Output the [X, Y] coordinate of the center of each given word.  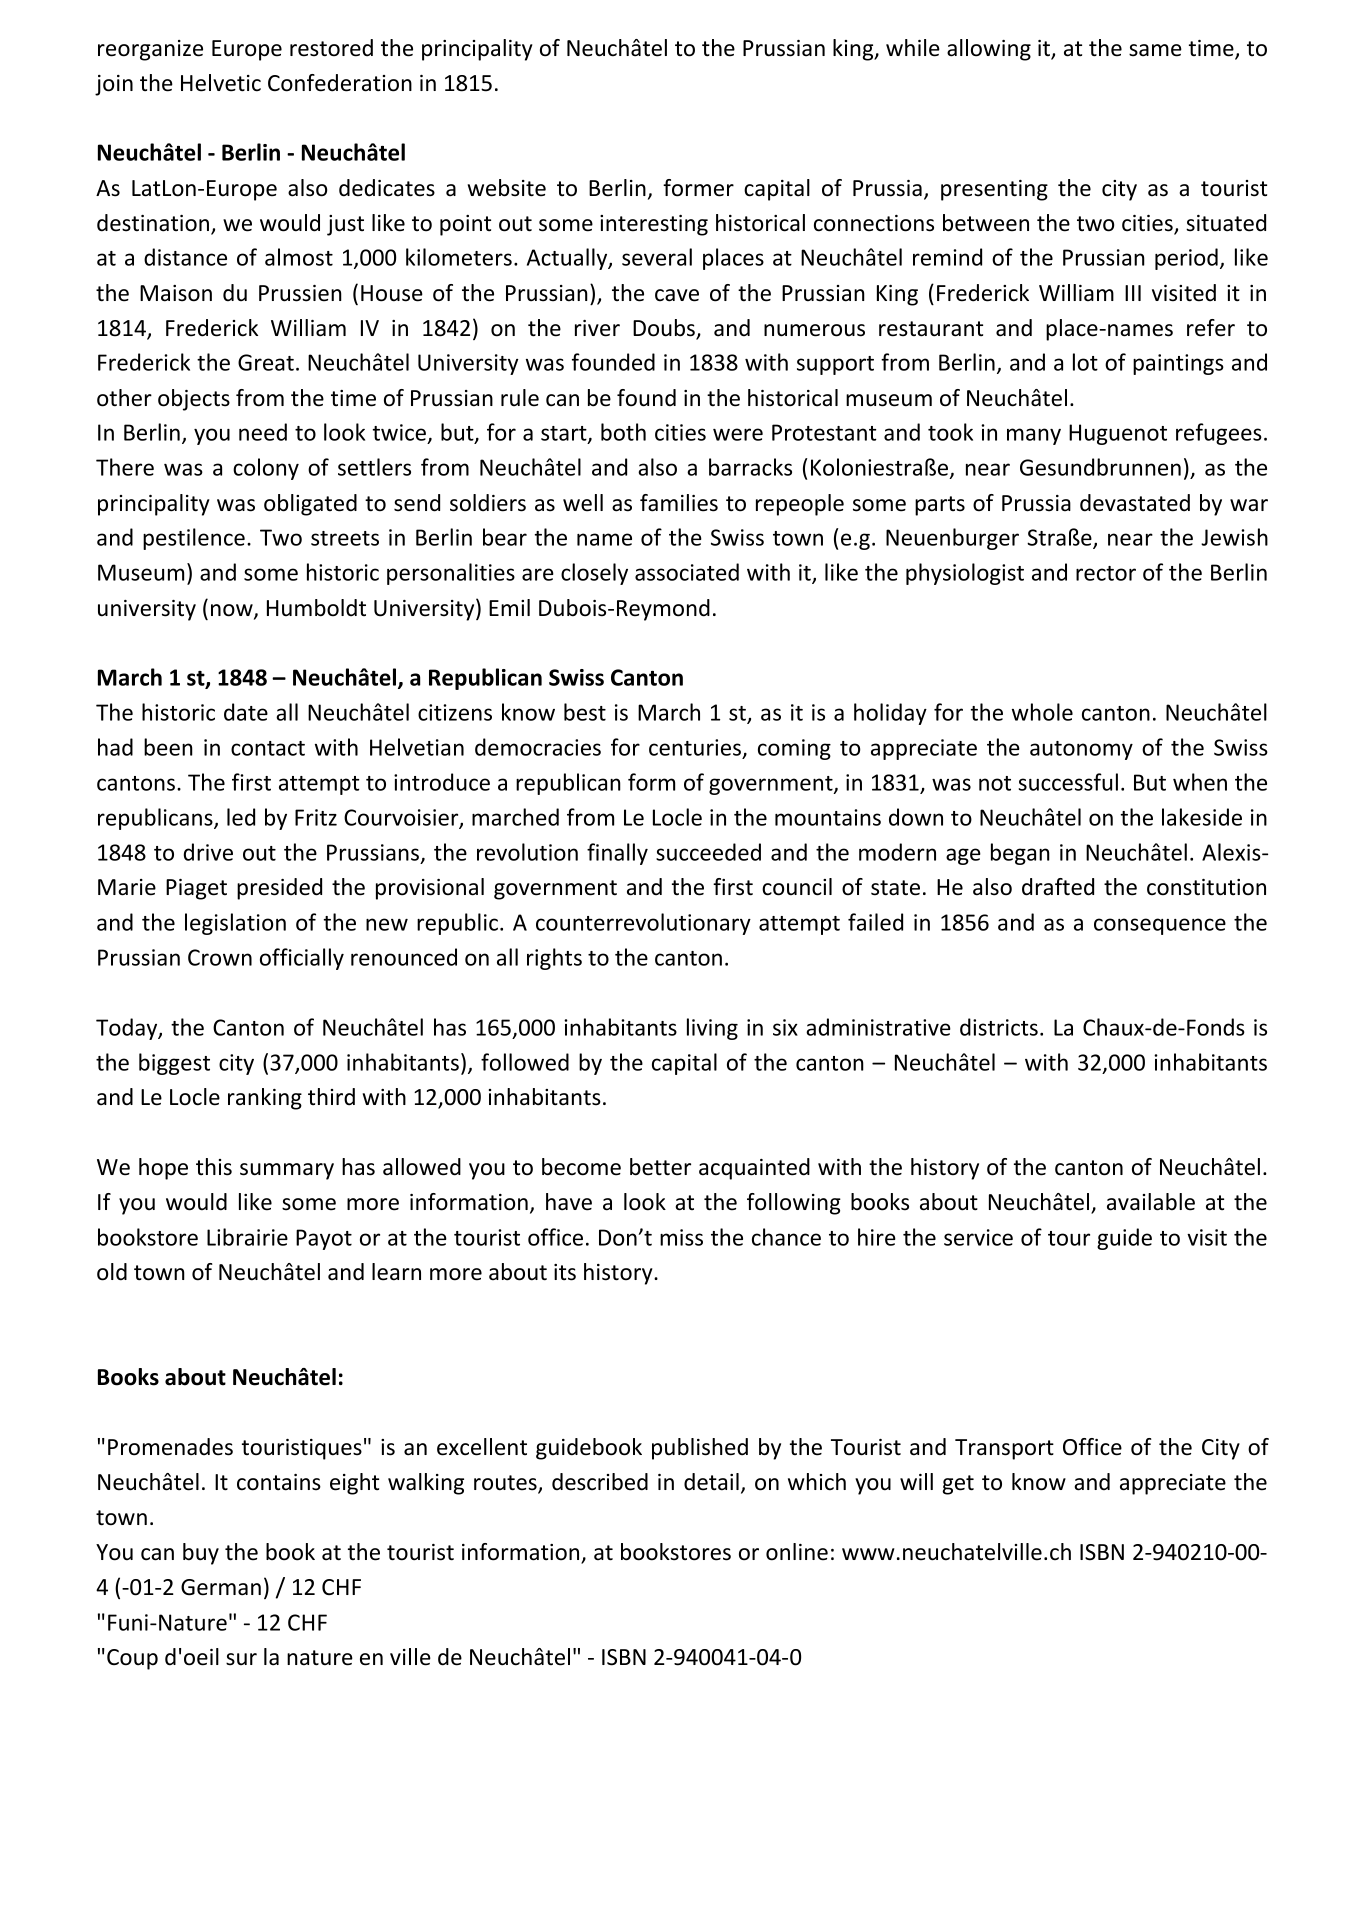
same [1155, 50]
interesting [654, 225]
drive [208, 852]
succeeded [708, 852]
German [221, 1587]
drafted [1058, 887]
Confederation [340, 83]
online [797, 1552]
